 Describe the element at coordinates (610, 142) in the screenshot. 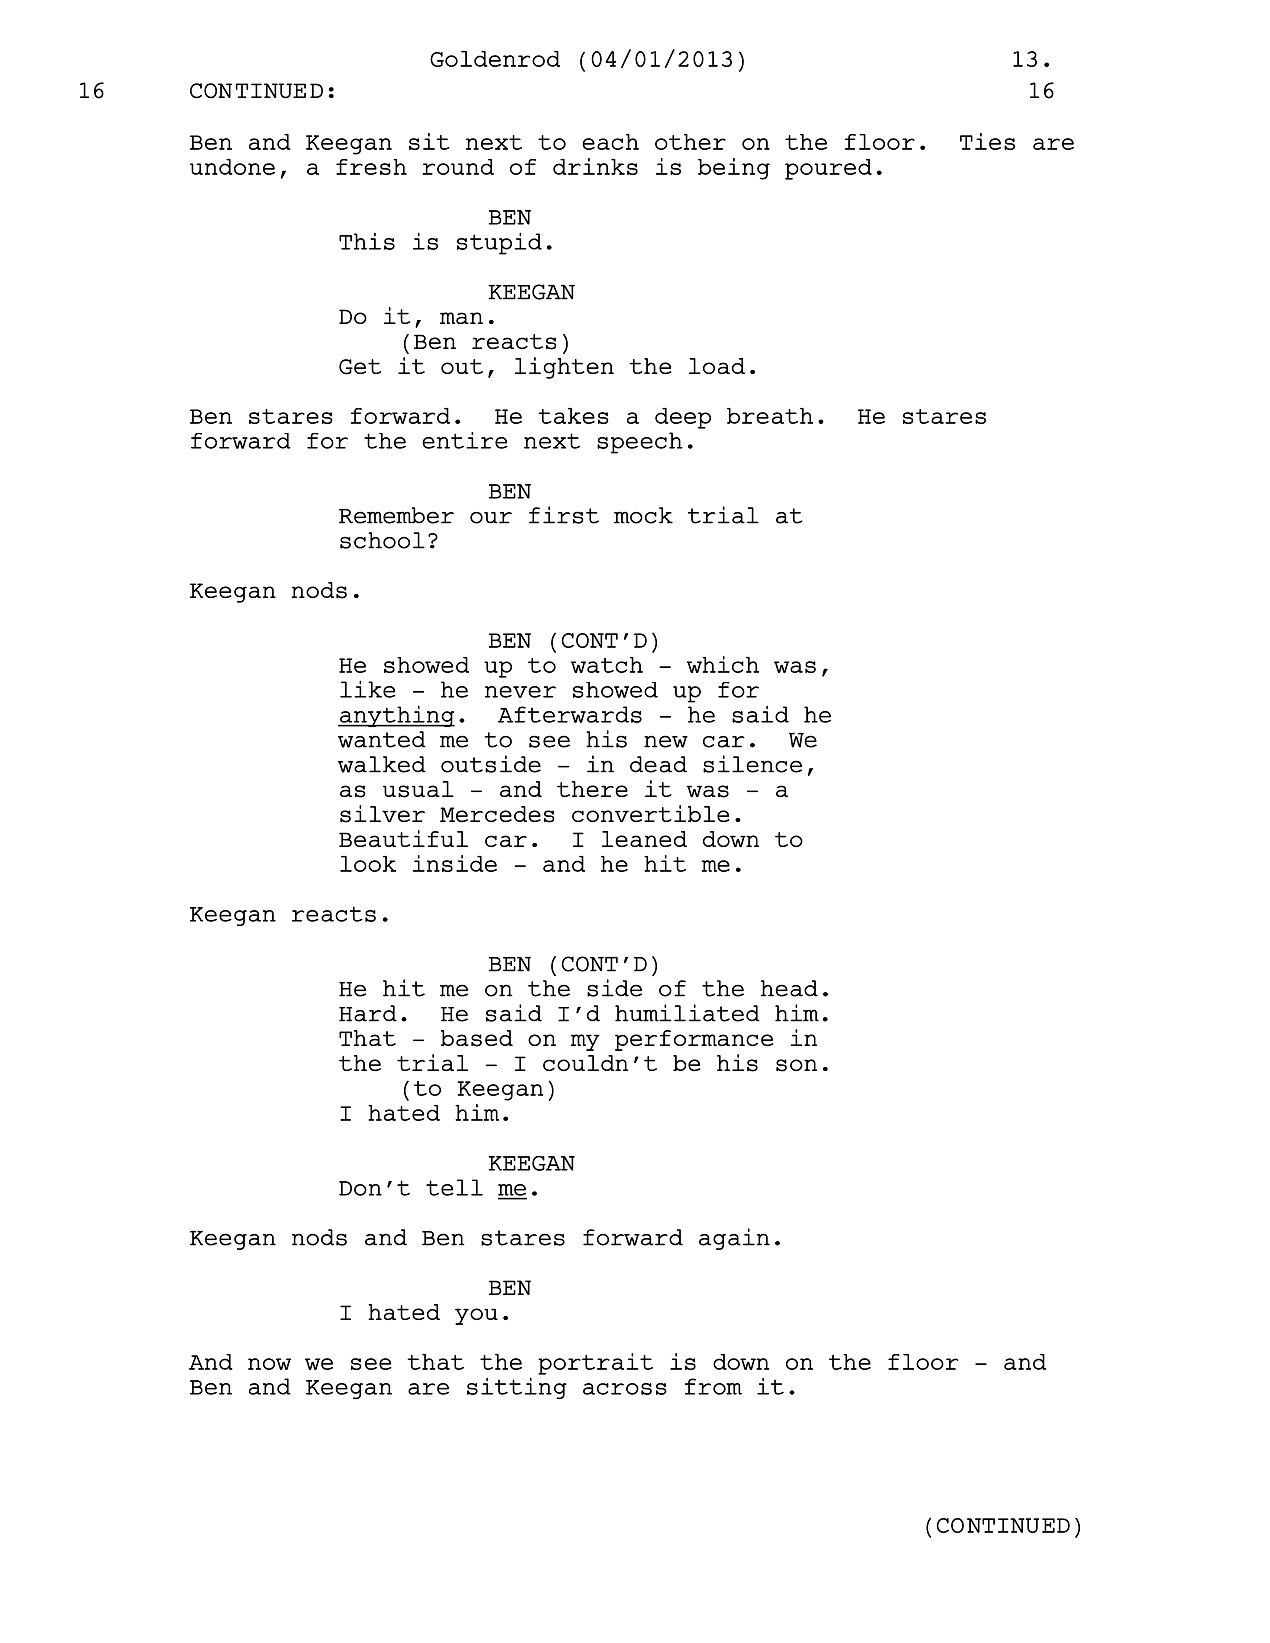

I see `each` at that location.
